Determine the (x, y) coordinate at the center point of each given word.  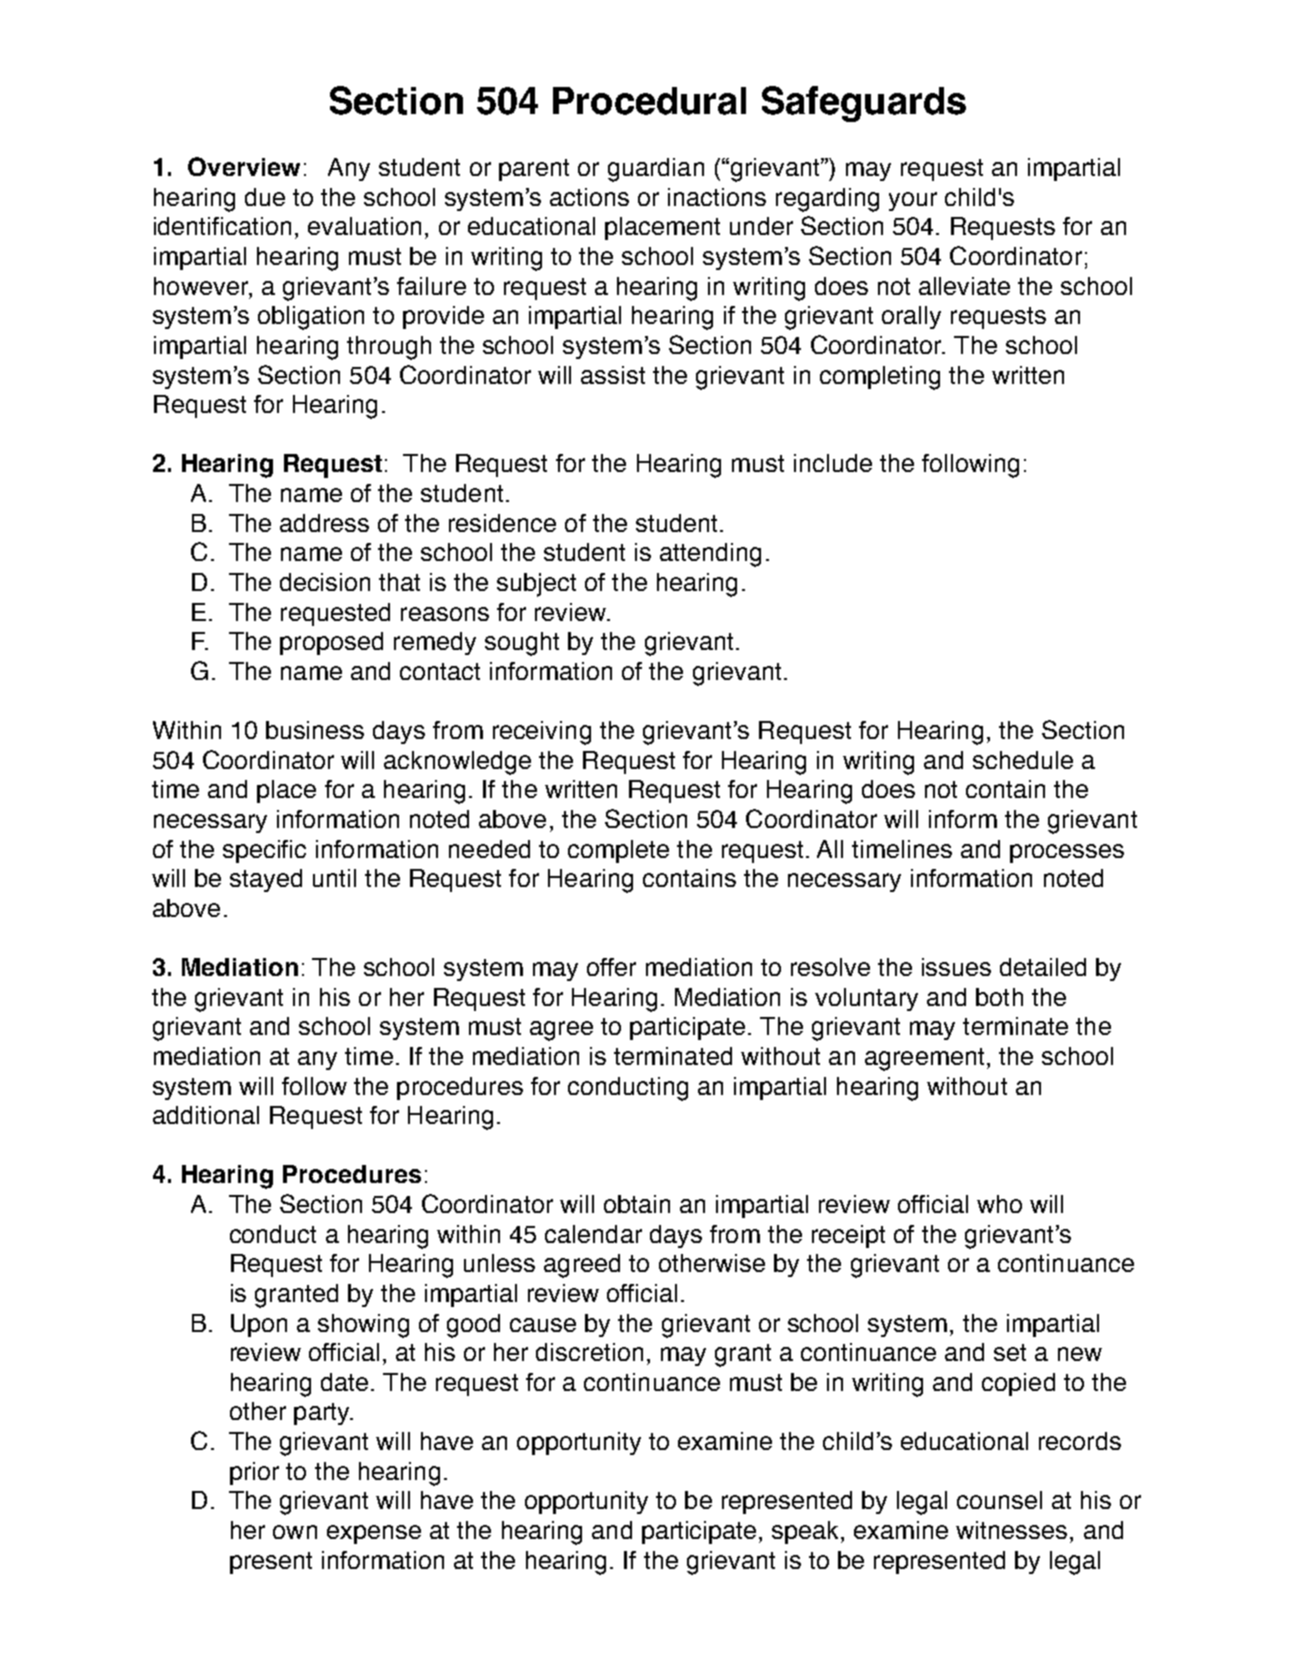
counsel (999, 1500)
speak (807, 1532)
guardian (656, 170)
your (913, 201)
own (295, 1532)
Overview (244, 166)
